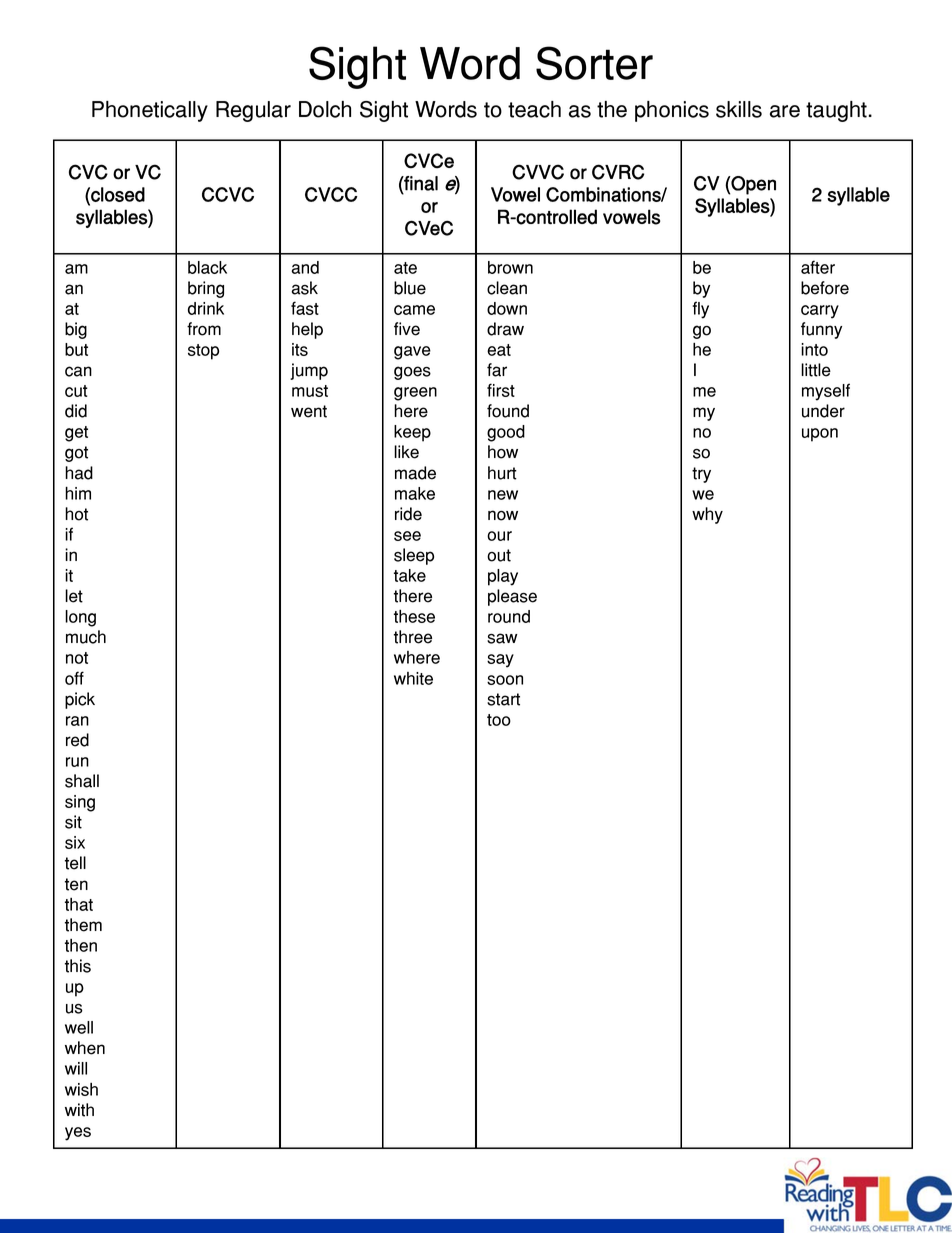  Describe the element at coordinates (701, 310) in the document. I see `fly` at that location.
